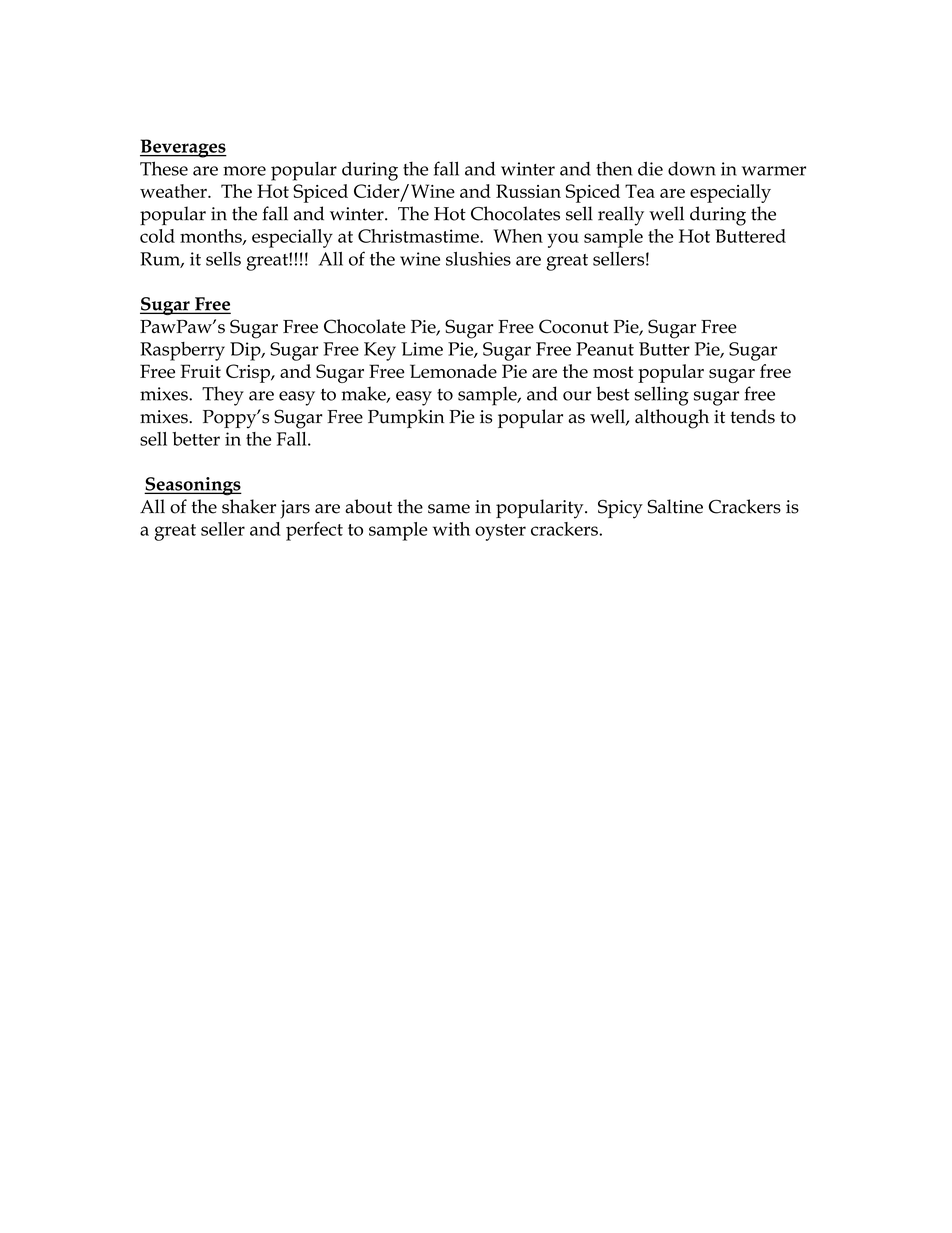 This screenshot has height=1233, width=952. What do you see at coordinates (249, 506) in the screenshot?
I see `shaker` at bounding box center [249, 506].
